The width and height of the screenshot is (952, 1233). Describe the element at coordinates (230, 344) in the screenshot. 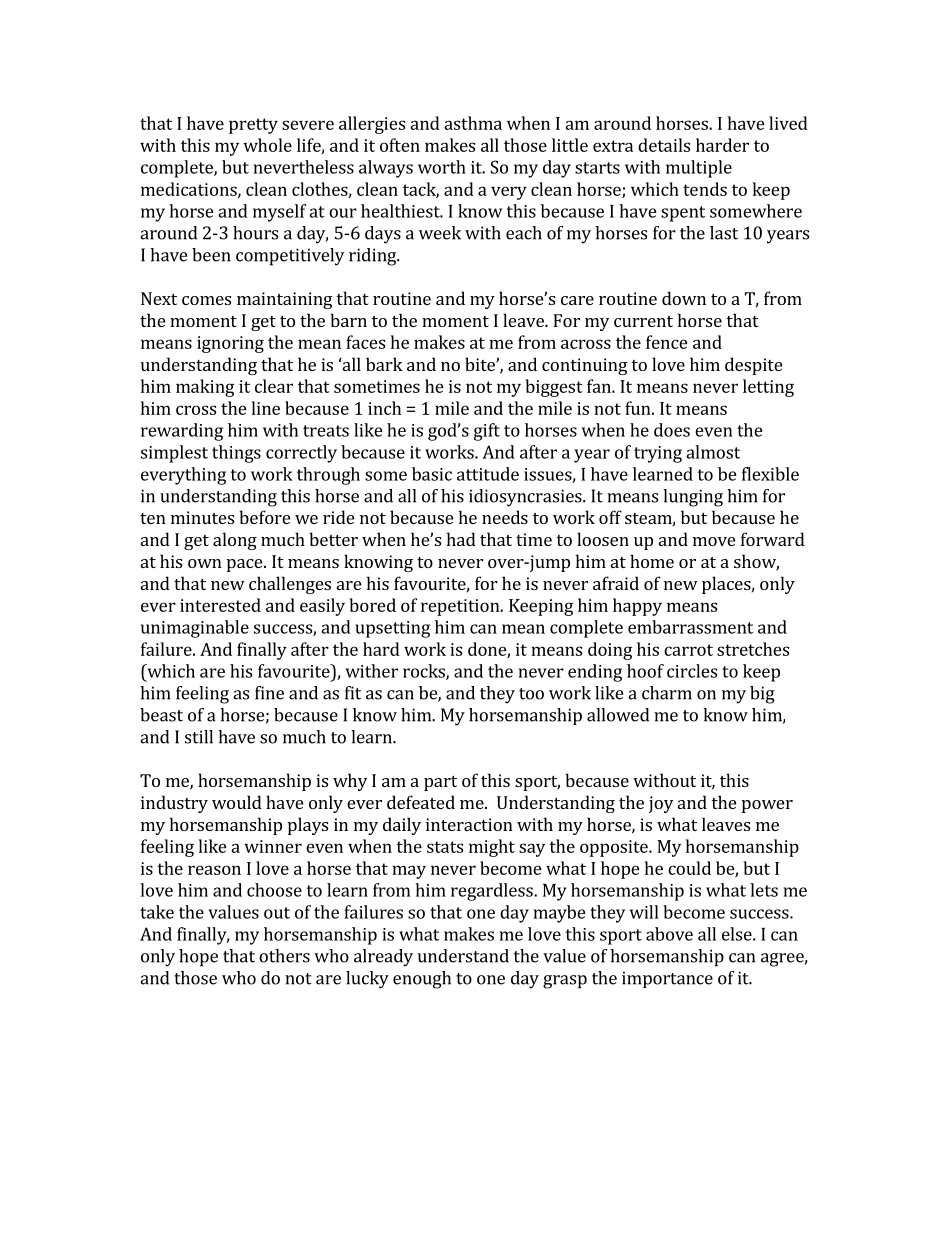

I see `ignoring` at that location.
